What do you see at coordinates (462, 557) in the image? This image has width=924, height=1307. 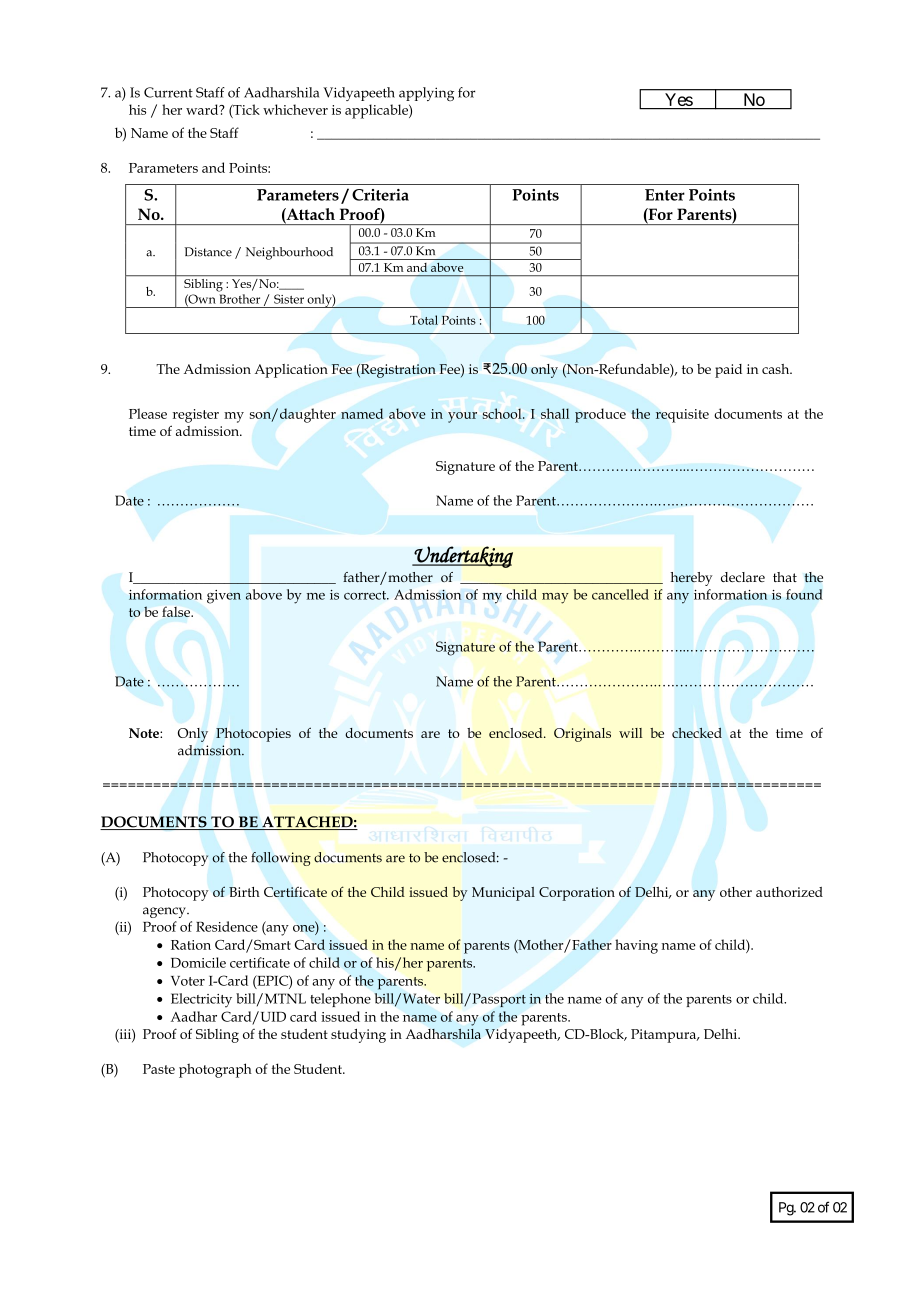 I see `Undertaking` at bounding box center [462, 557].
